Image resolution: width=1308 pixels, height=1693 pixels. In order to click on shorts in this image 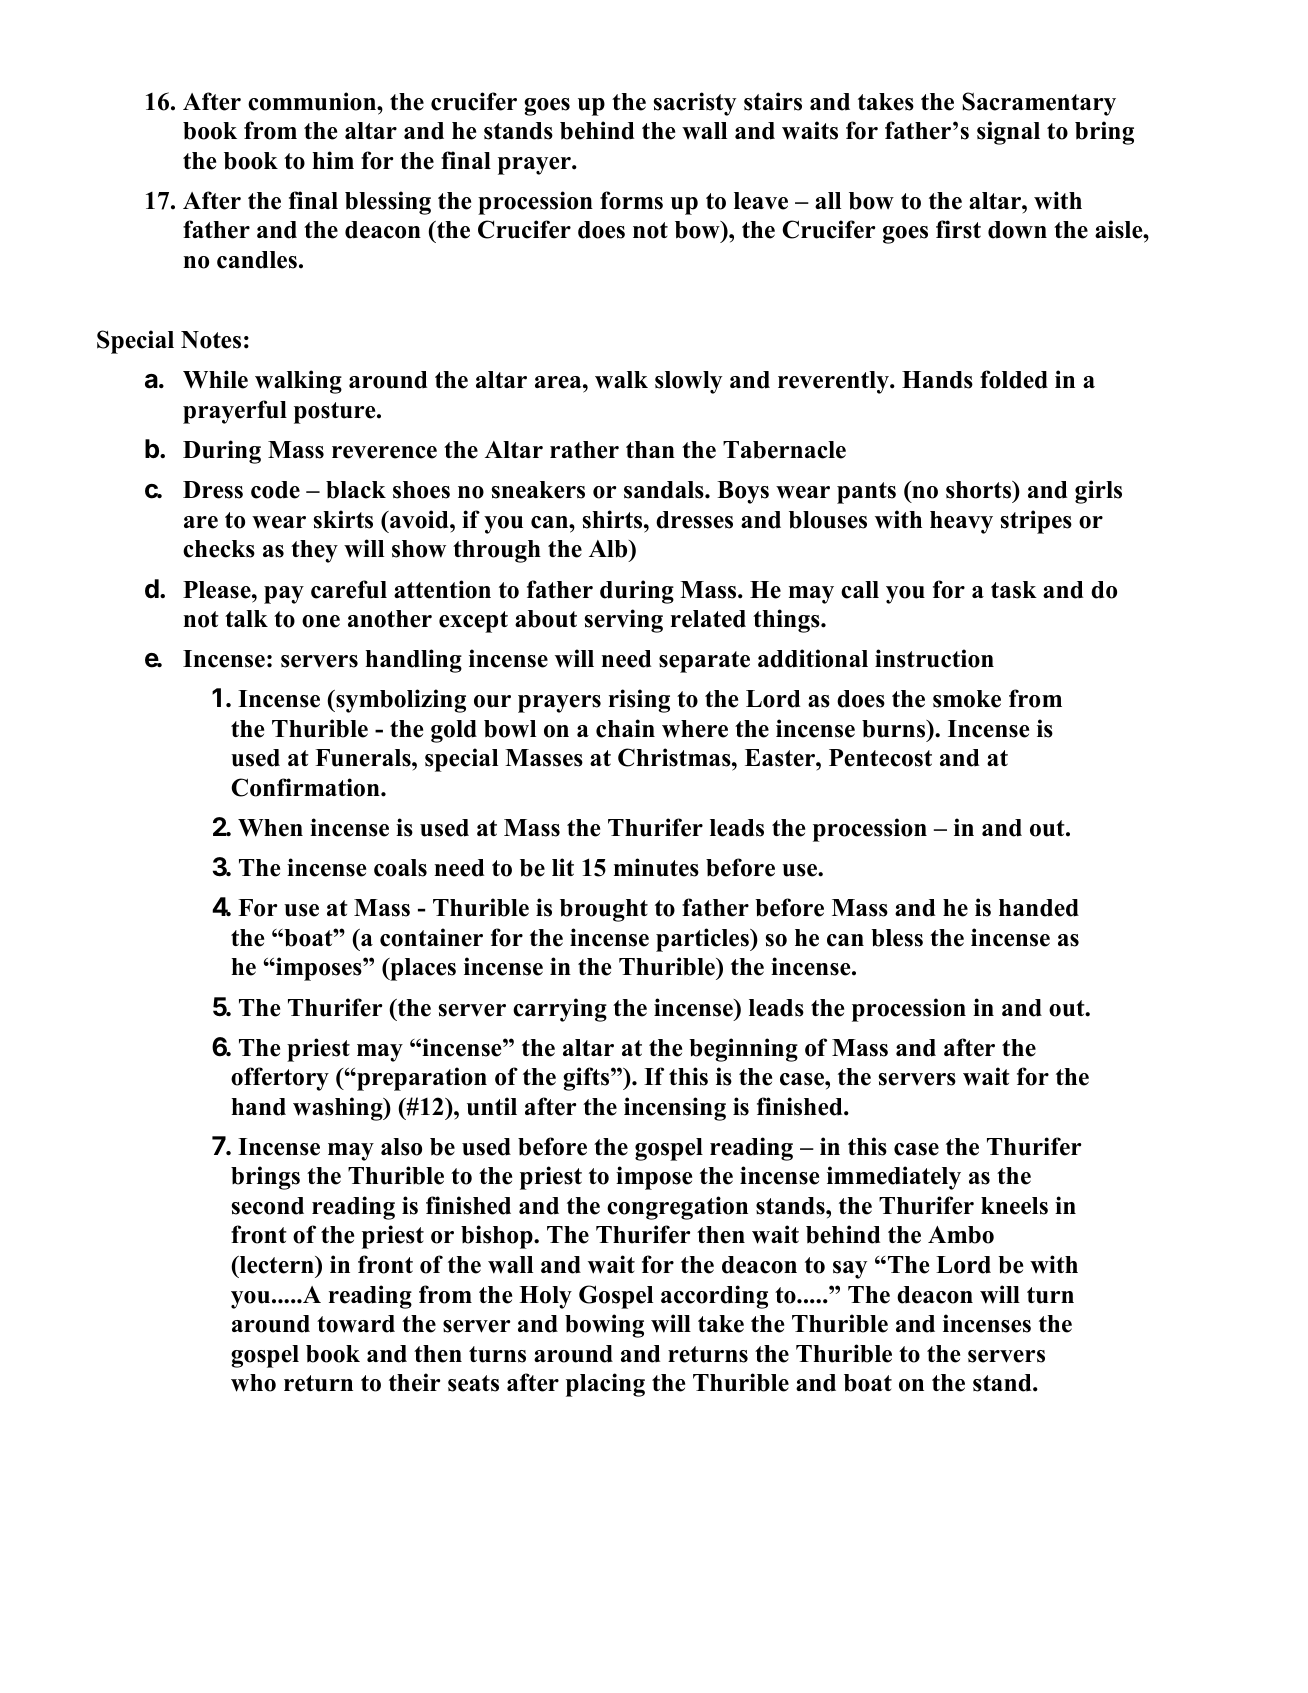, I will do `click(980, 491)`.
